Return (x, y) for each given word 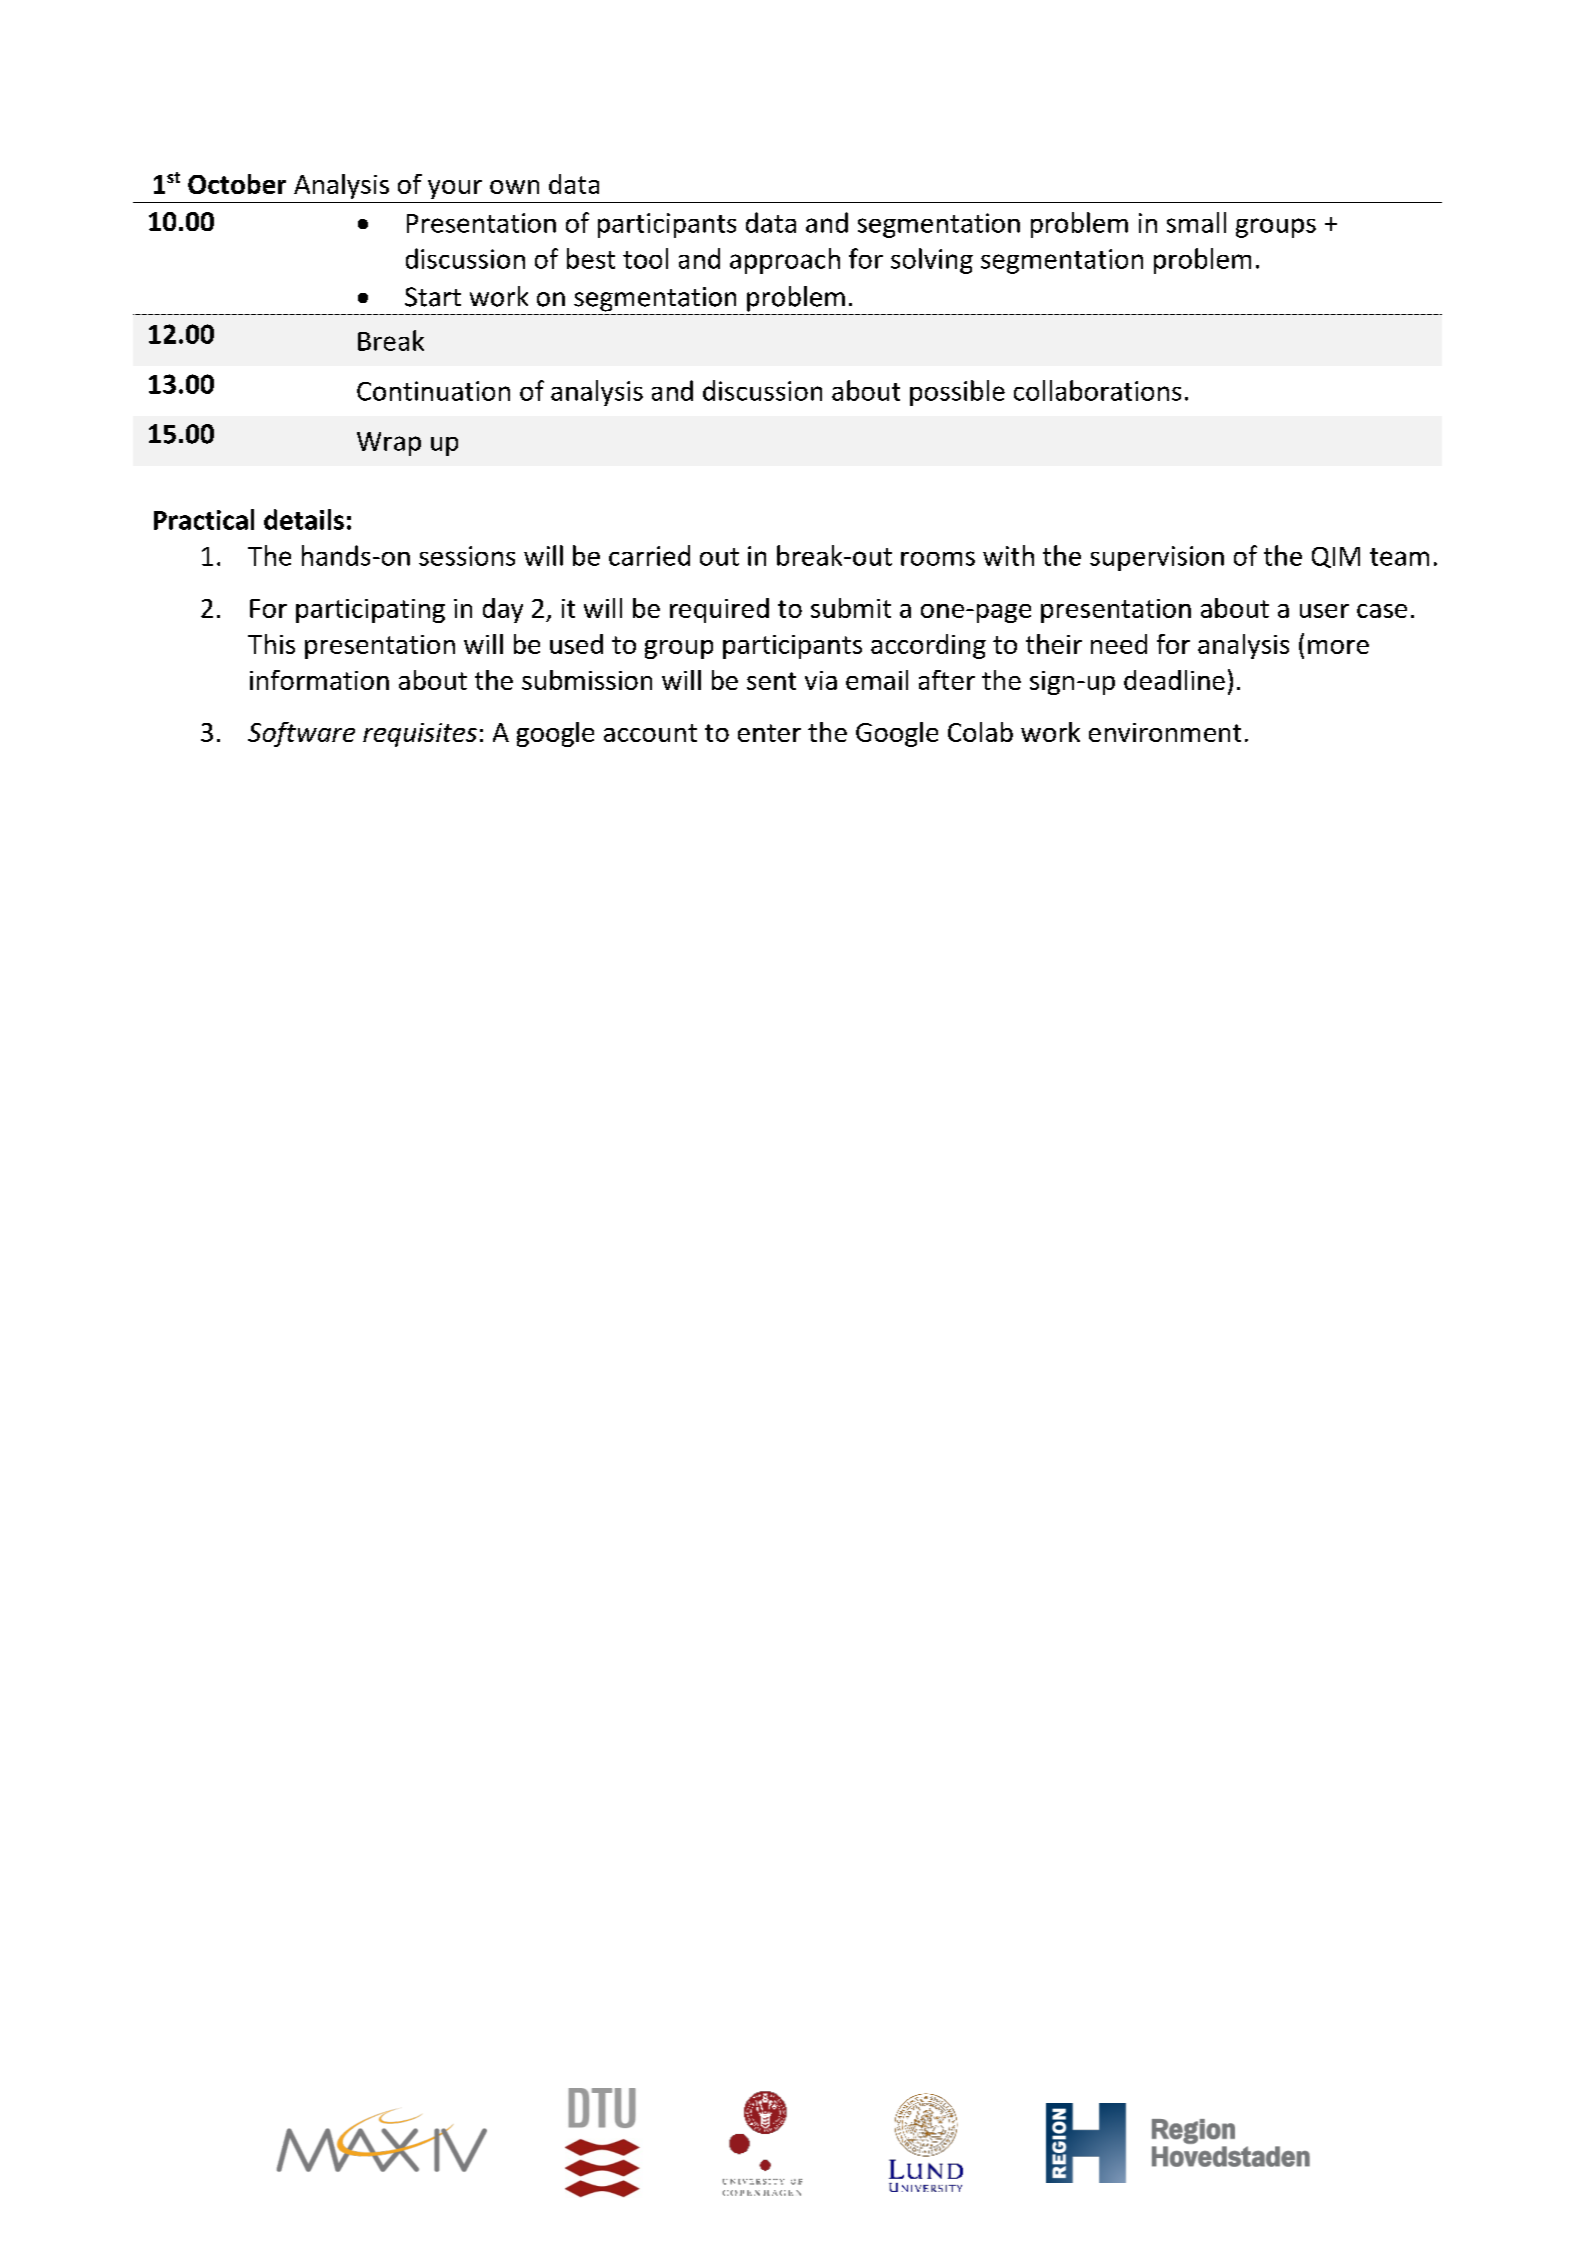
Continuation (433, 391)
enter (769, 733)
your (455, 189)
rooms (938, 558)
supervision (1157, 558)
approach (785, 261)
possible (957, 393)
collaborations (1097, 390)
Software (301, 734)
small (1196, 222)
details (304, 519)
